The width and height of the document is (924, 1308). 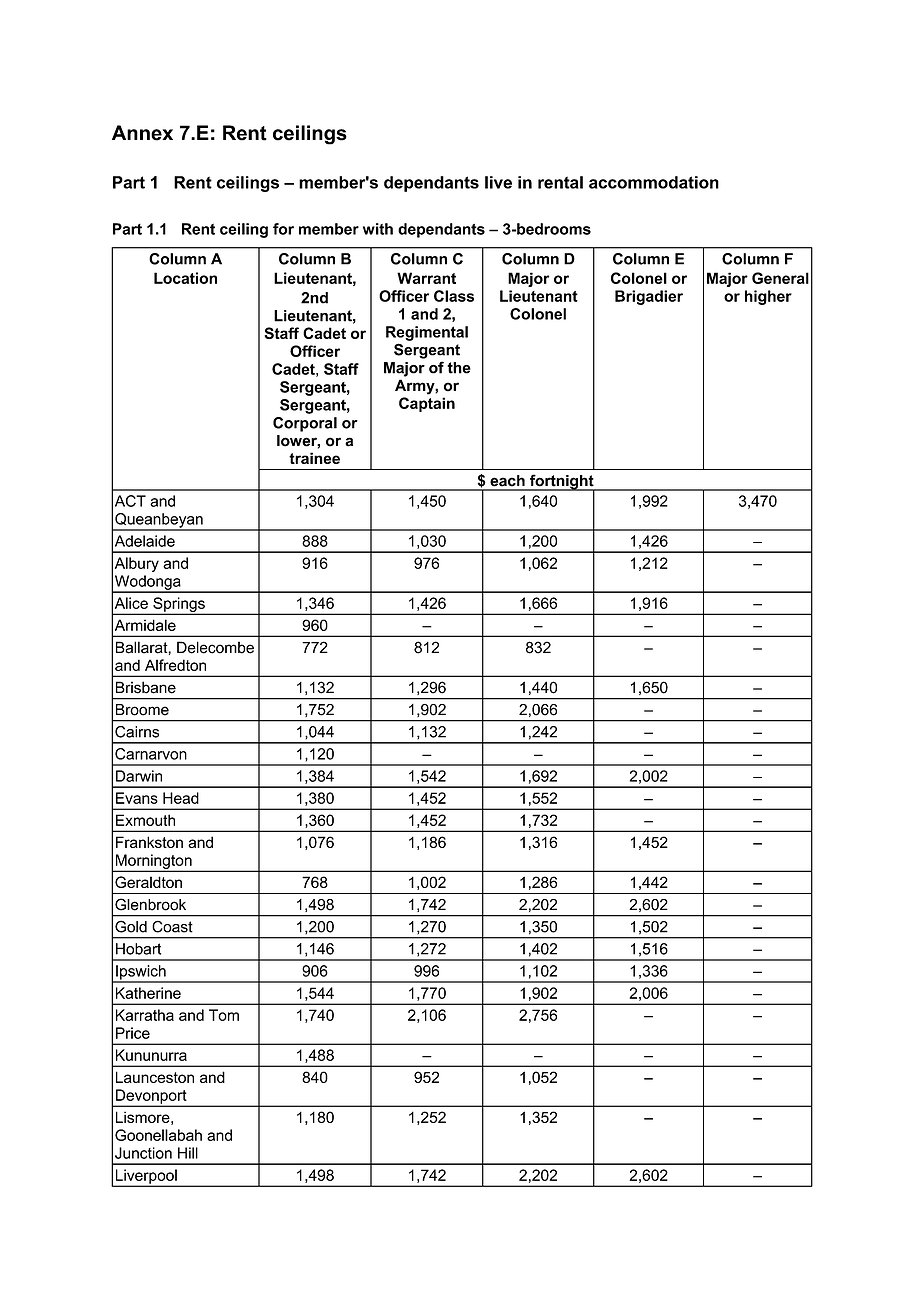 What do you see at coordinates (649, 297) in the document?
I see `Brigadier` at bounding box center [649, 297].
